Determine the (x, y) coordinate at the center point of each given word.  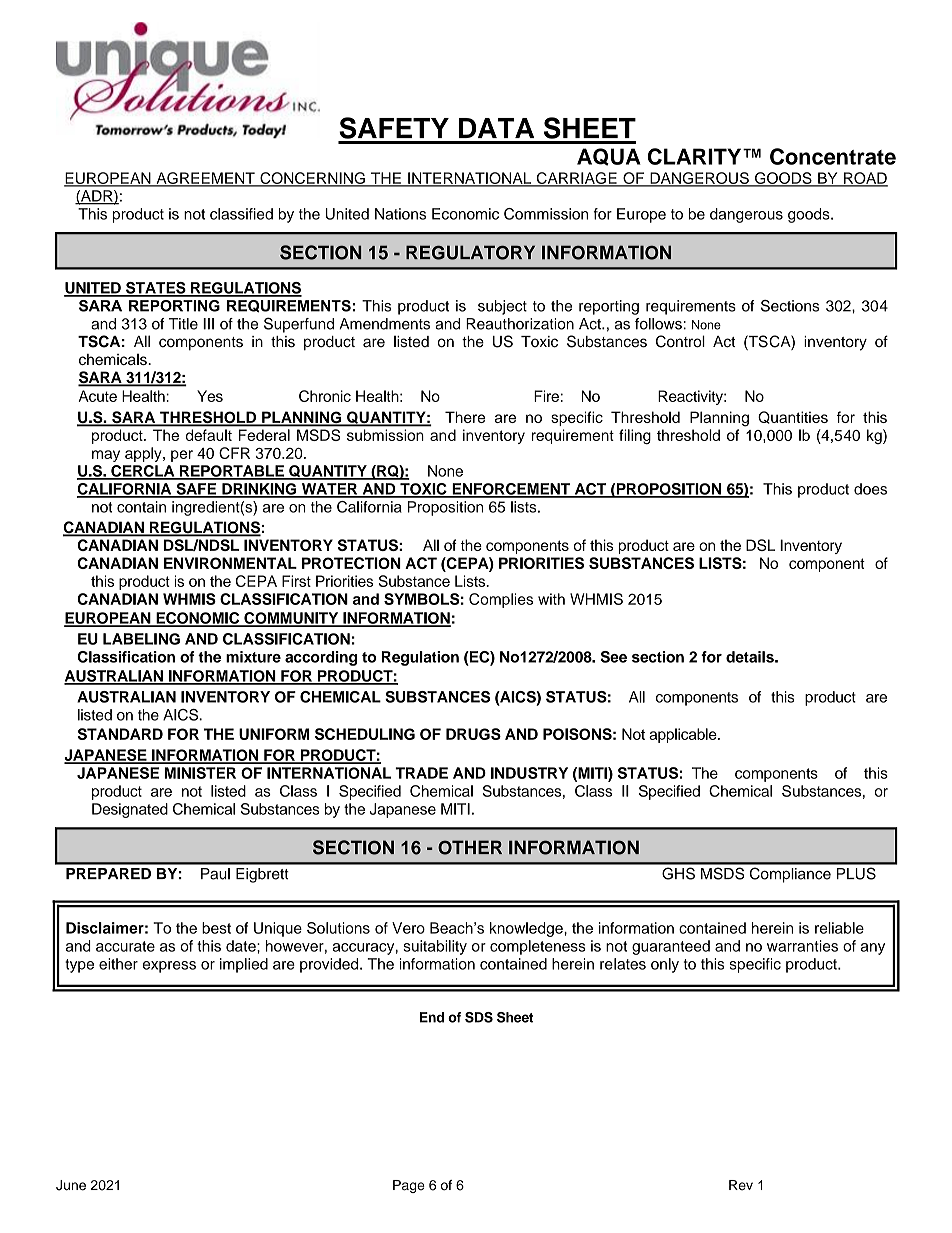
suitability (435, 947)
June (71, 1185)
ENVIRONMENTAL (230, 563)
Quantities (793, 417)
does (870, 489)
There (465, 417)
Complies (501, 600)
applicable (684, 735)
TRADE (421, 773)
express (169, 967)
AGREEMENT (205, 179)
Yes (210, 396)
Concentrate (833, 156)
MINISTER (200, 773)
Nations (400, 214)
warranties (802, 946)
